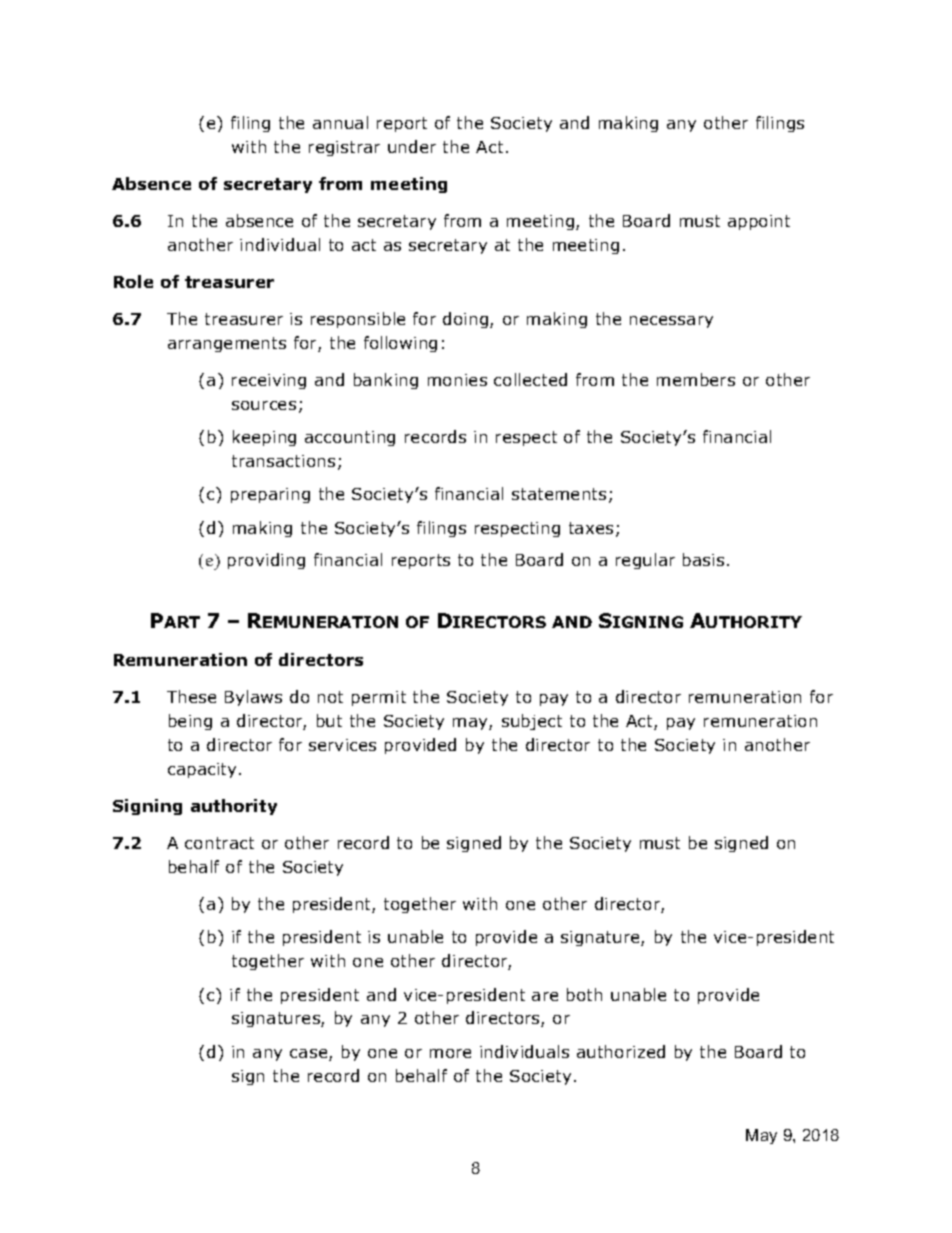 The width and height of the image is (952, 1233). I want to click on members, so click(696, 379).
